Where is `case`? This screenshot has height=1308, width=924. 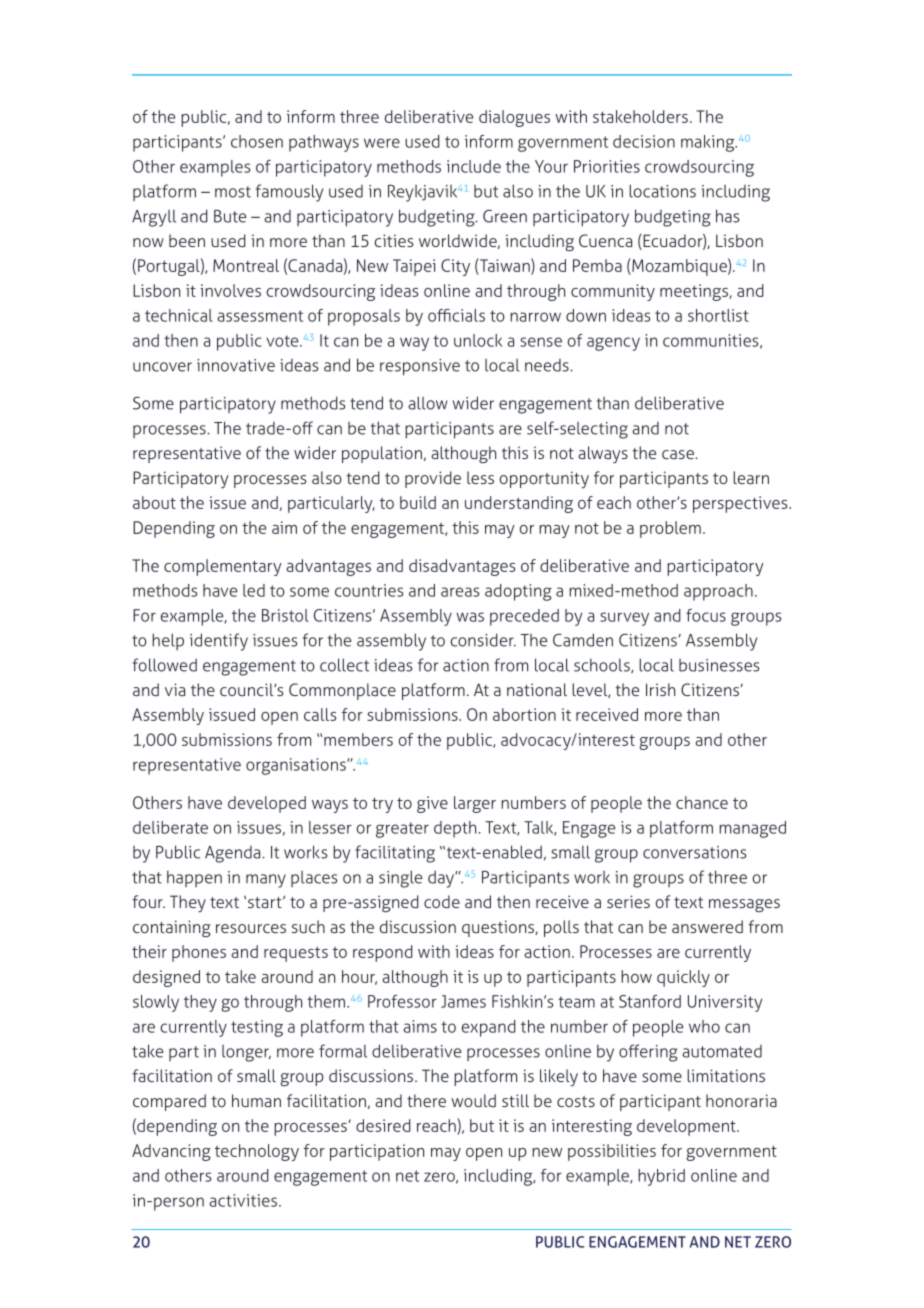
case is located at coordinates (679, 454).
